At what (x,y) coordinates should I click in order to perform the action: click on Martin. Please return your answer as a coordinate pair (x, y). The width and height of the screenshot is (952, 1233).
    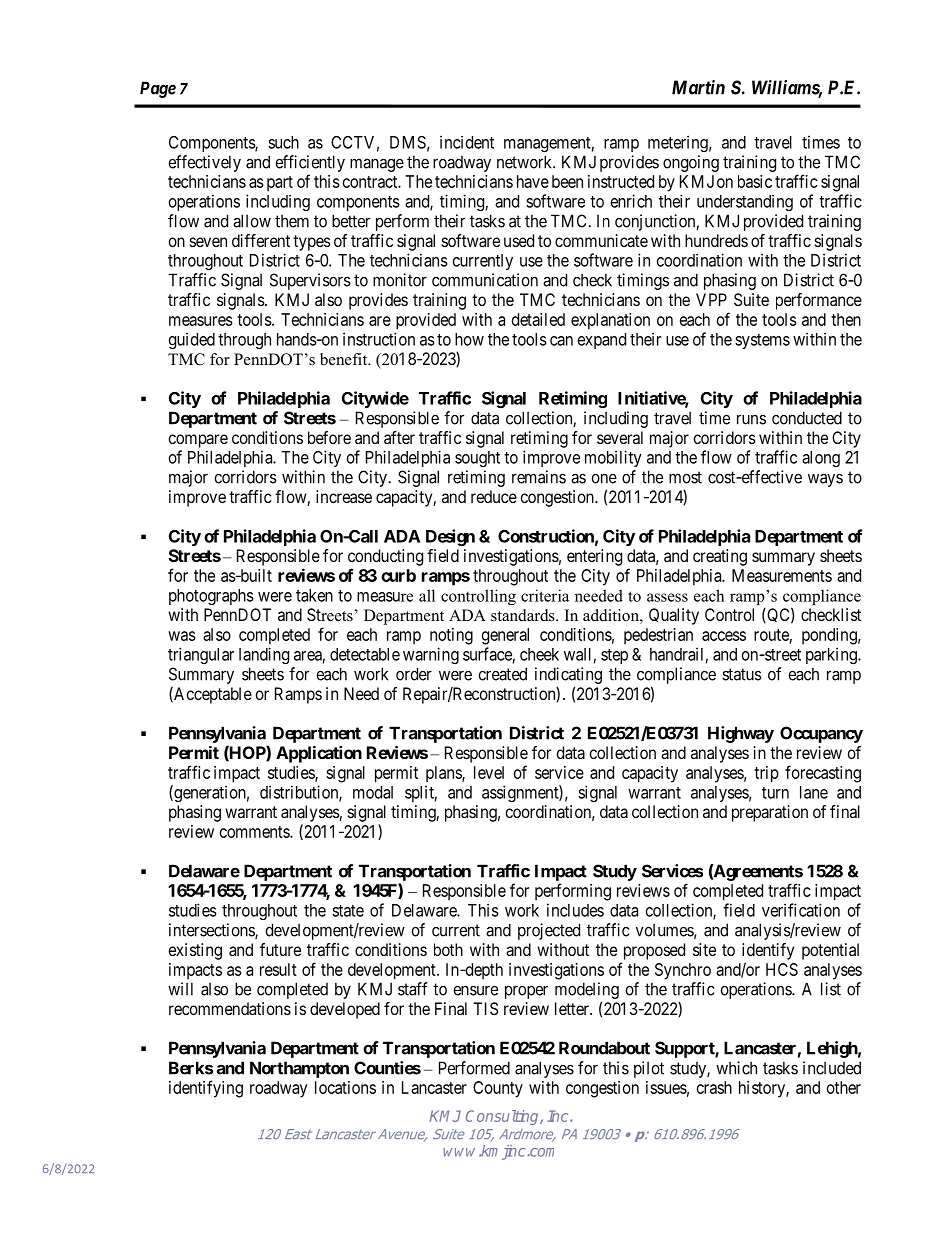
    Looking at the image, I should click on (698, 87).
